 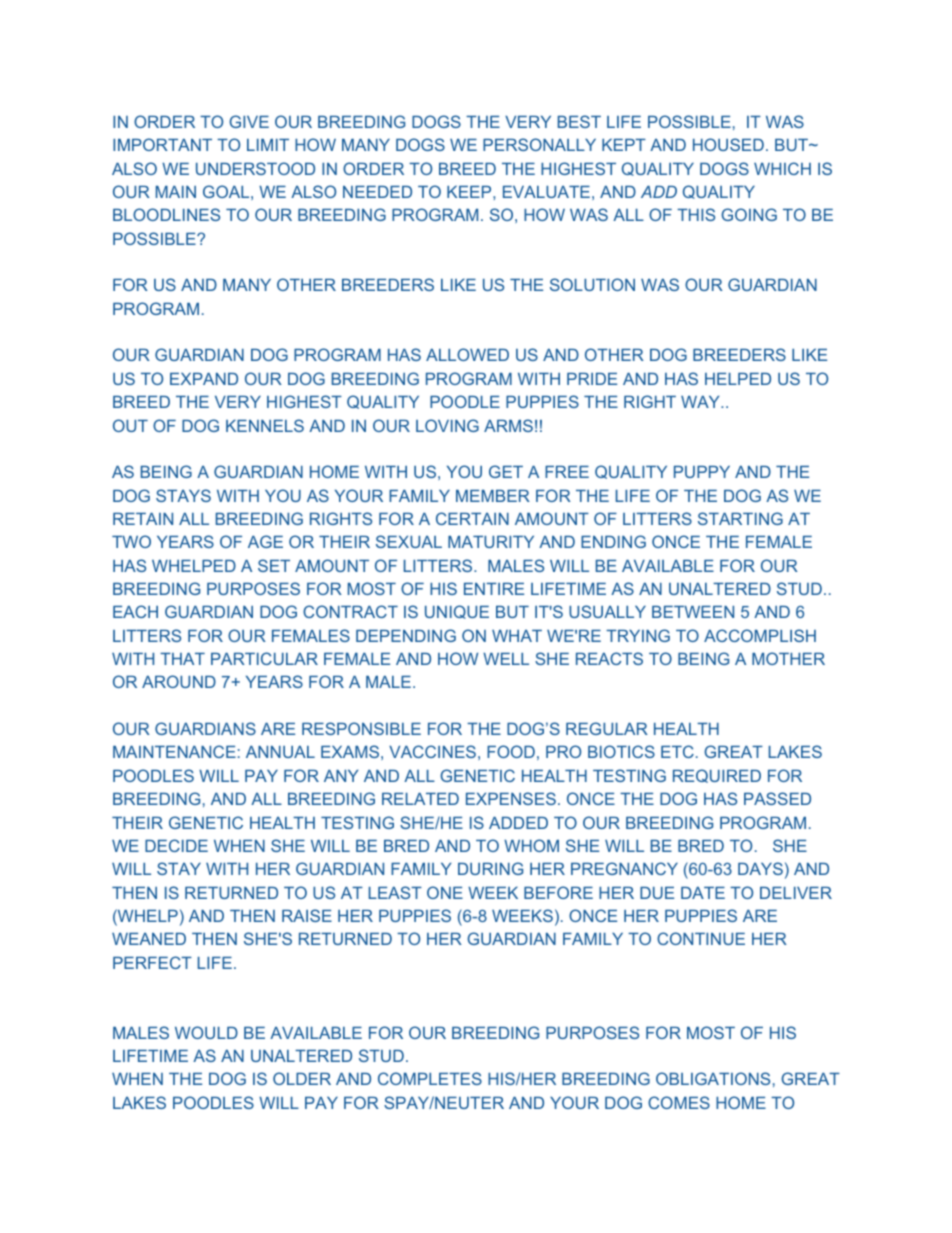 I want to click on OBLIGATIONS, so click(x=713, y=1078).
